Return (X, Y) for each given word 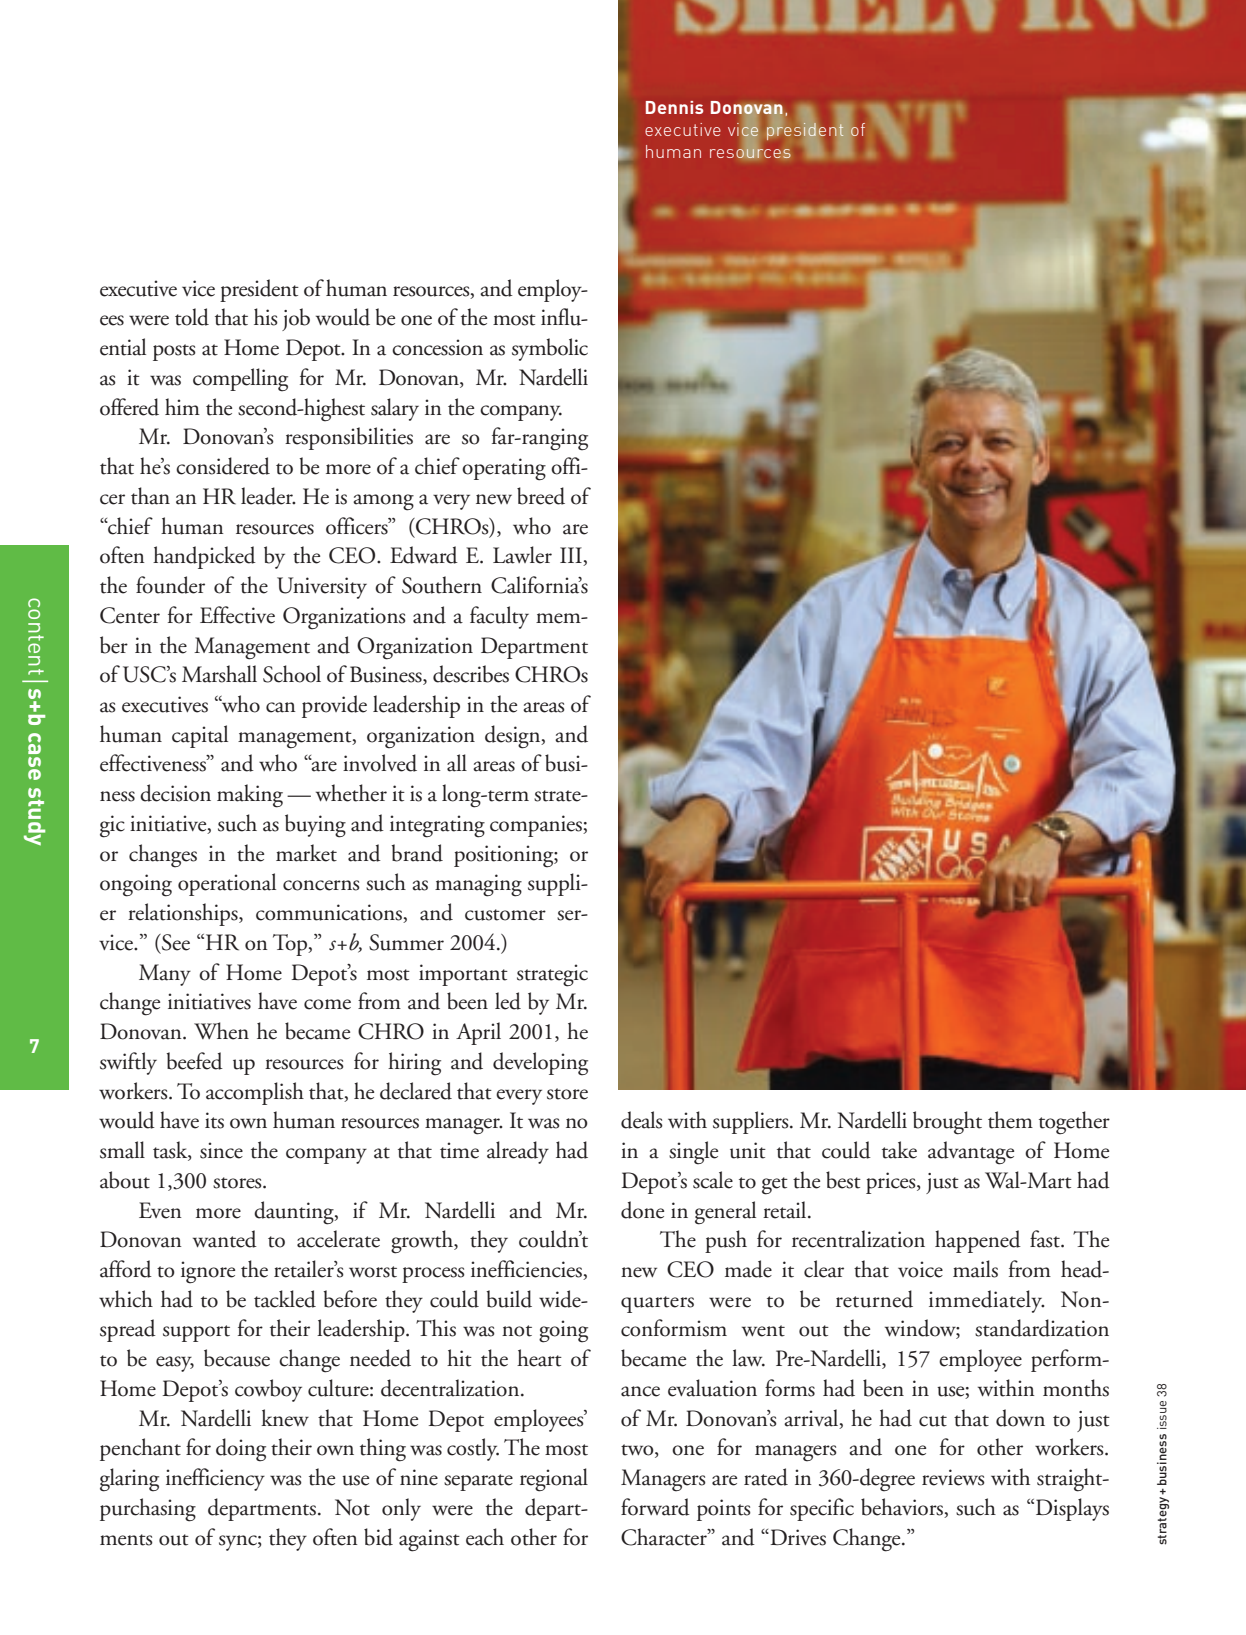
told (192, 317)
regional (554, 1480)
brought (947, 1123)
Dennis (674, 107)
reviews (953, 1477)
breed (541, 496)
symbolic (550, 349)
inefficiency (215, 1479)
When (221, 1031)
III (572, 556)
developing (540, 1064)
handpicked (204, 557)
